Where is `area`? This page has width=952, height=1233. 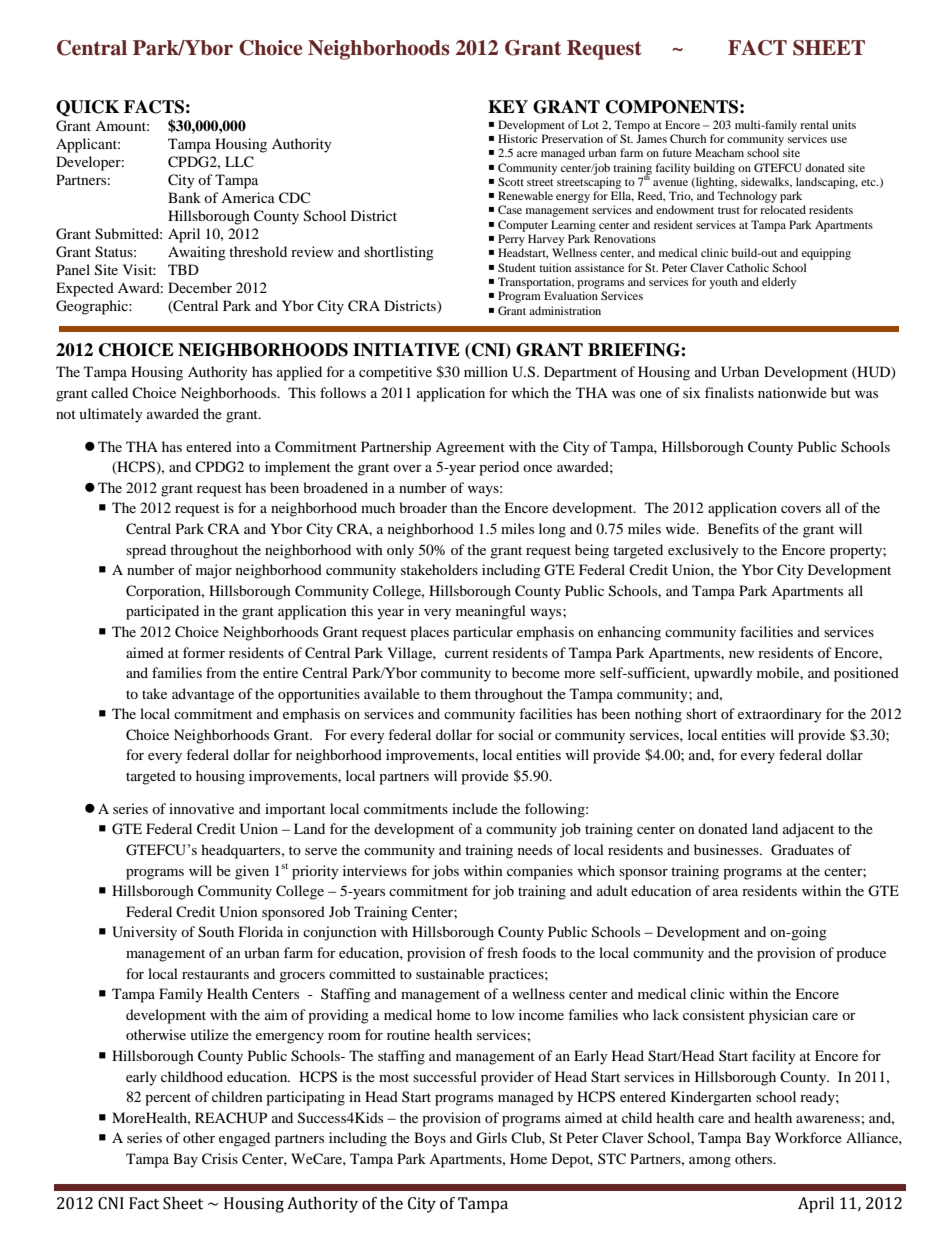 area is located at coordinates (725, 892).
